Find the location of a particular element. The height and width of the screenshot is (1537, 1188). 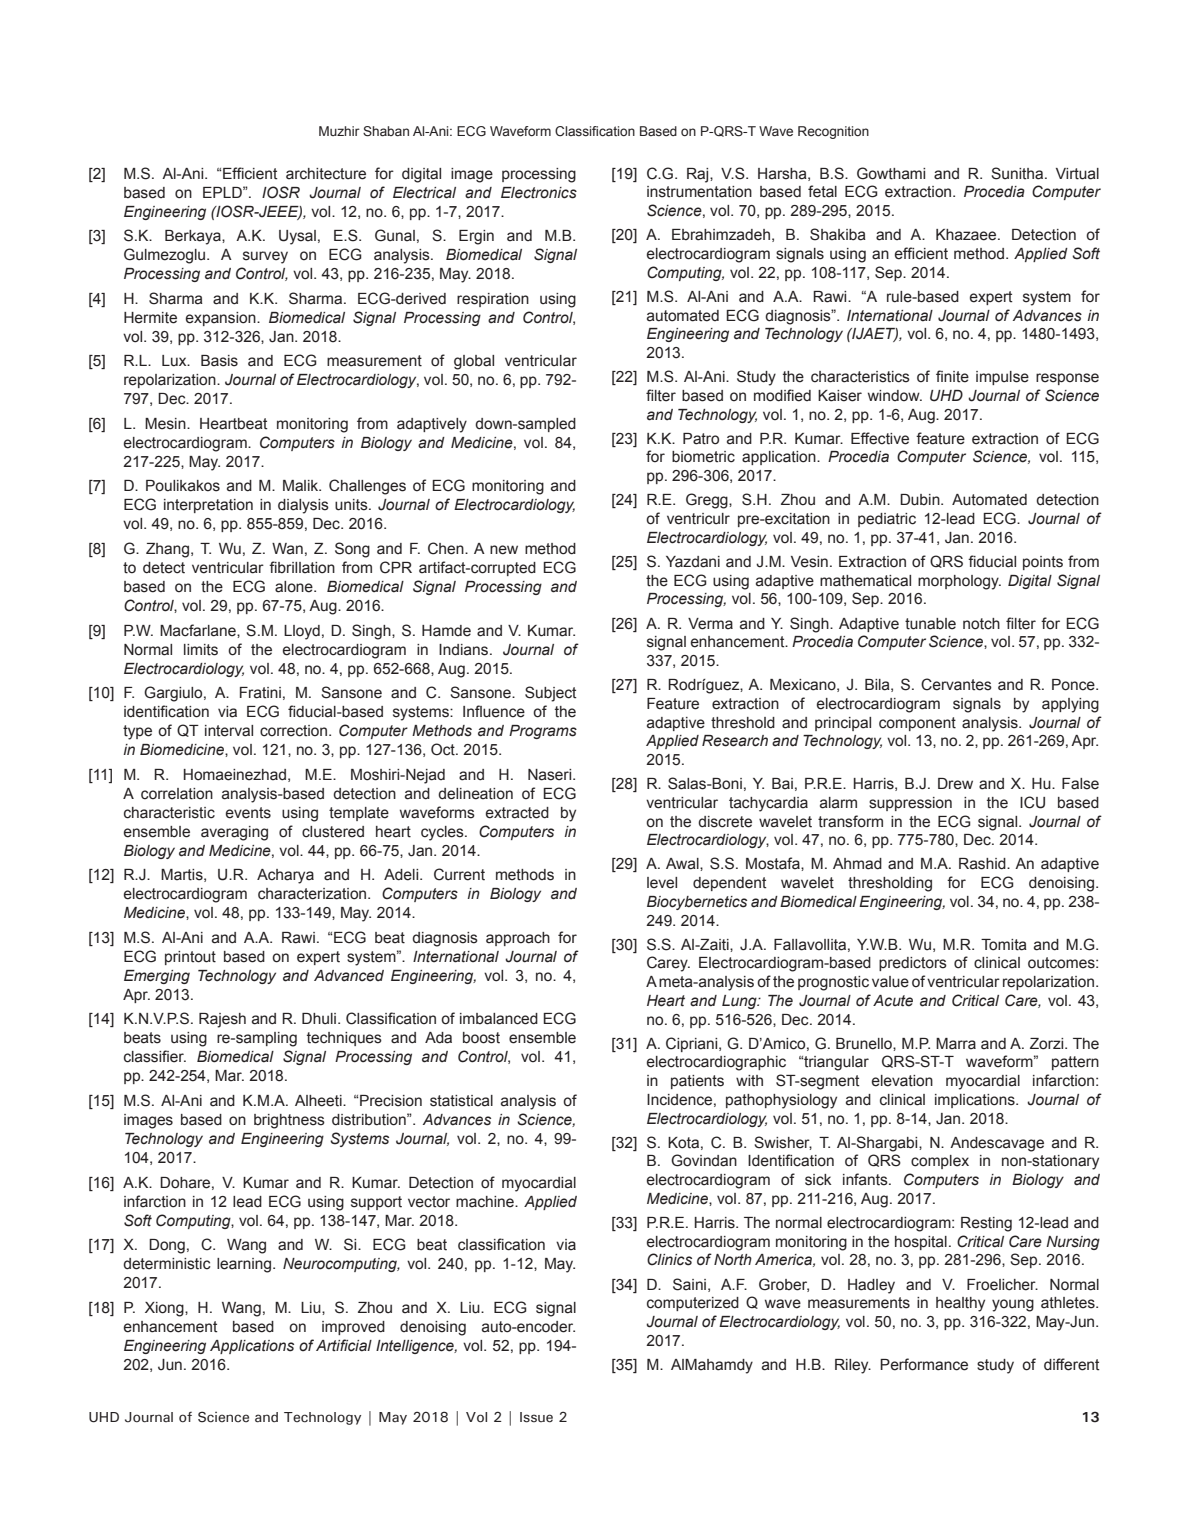

Malik is located at coordinates (302, 486).
